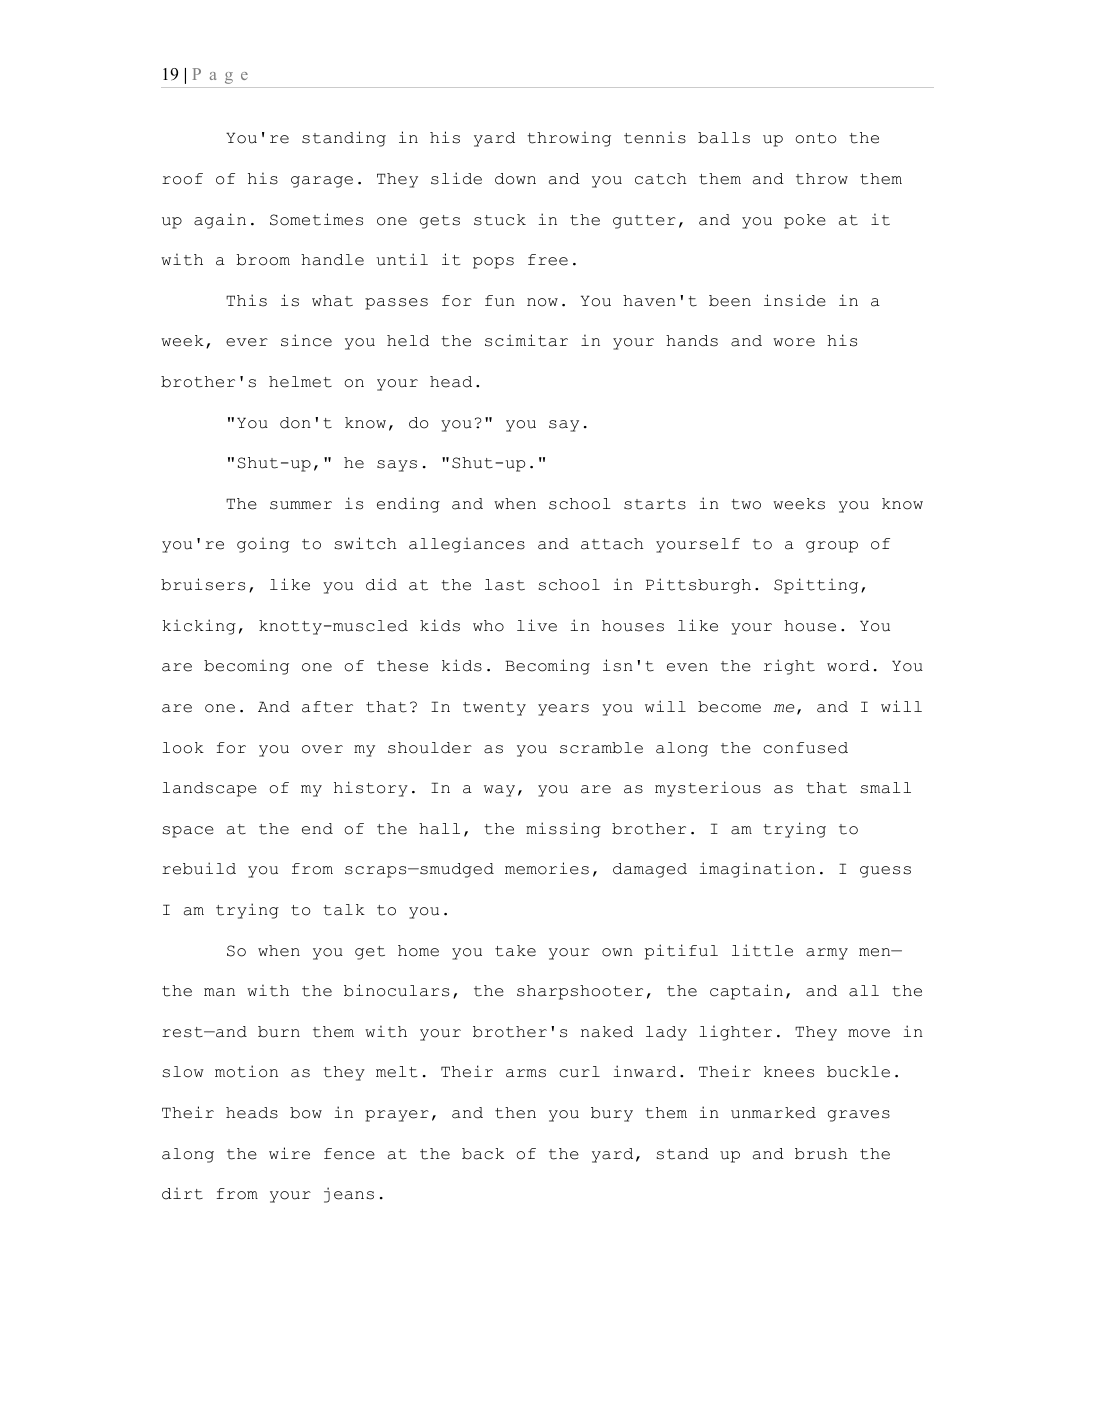 The width and height of the screenshot is (1095, 1417). What do you see at coordinates (794, 342) in the screenshot?
I see `wore` at bounding box center [794, 342].
